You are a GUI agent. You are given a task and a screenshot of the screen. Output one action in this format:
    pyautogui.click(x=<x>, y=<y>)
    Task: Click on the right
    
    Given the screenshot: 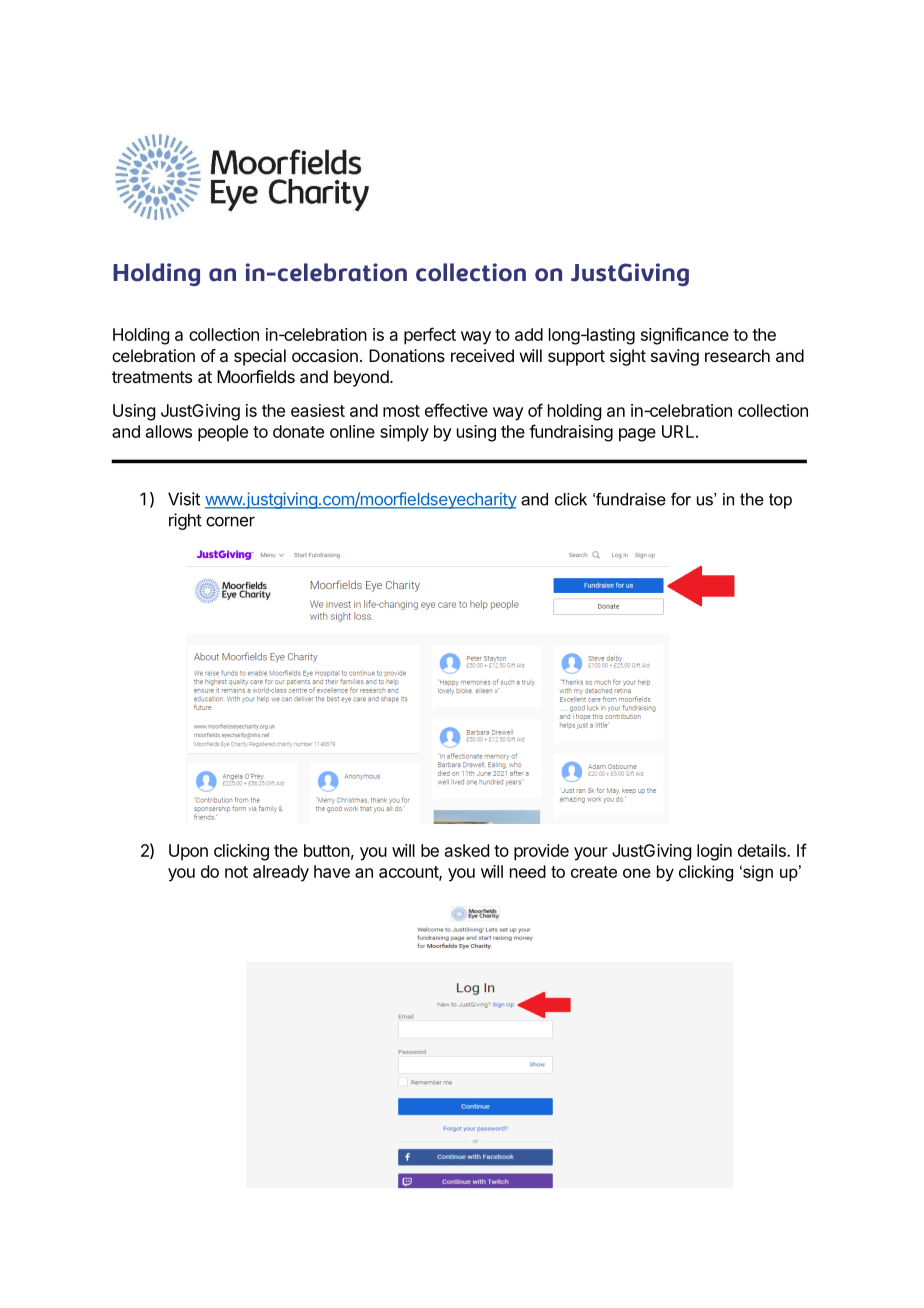 What is the action you would take?
    pyautogui.click(x=185, y=521)
